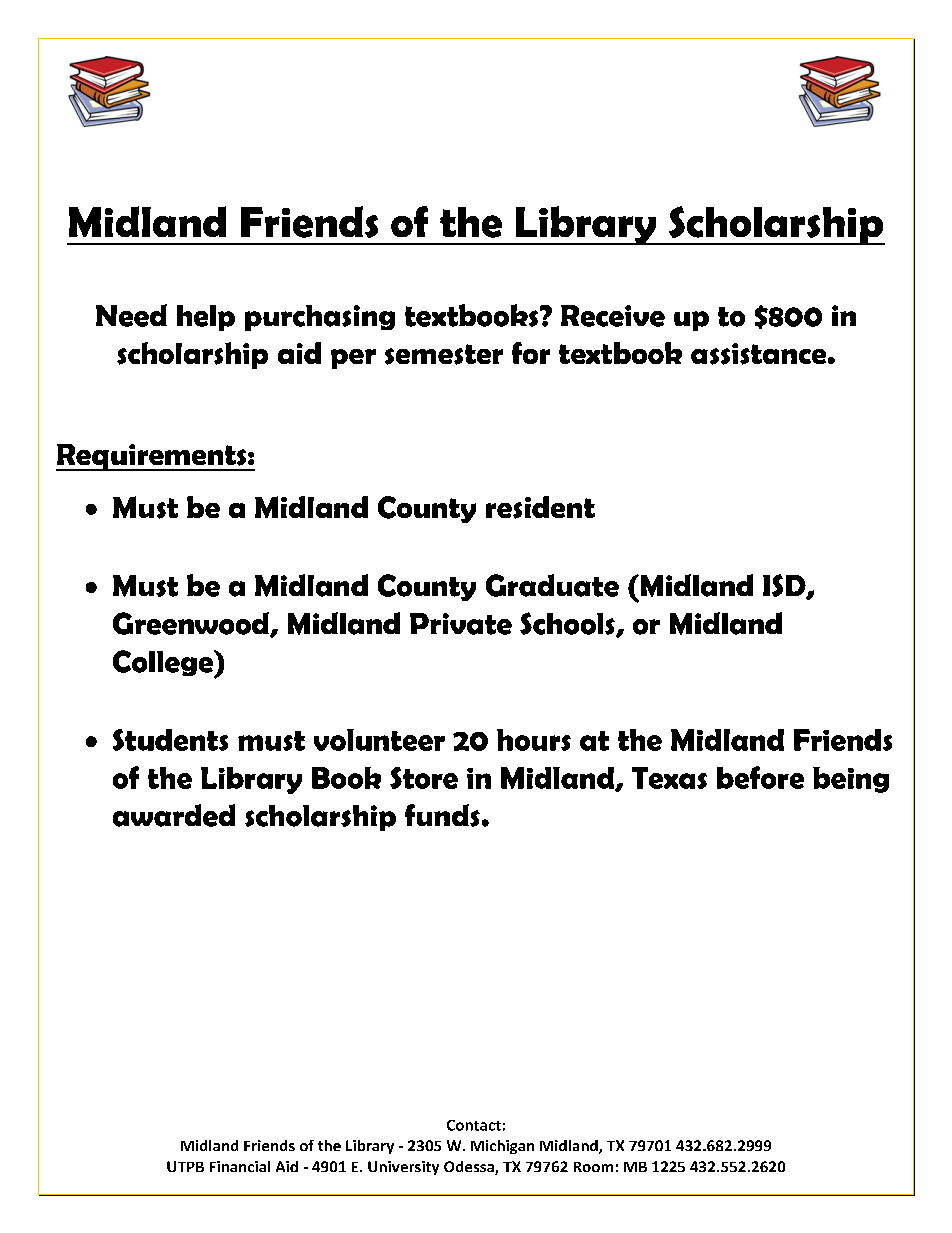  What do you see at coordinates (444, 354) in the document?
I see `semester` at bounding box center [444, 354].
